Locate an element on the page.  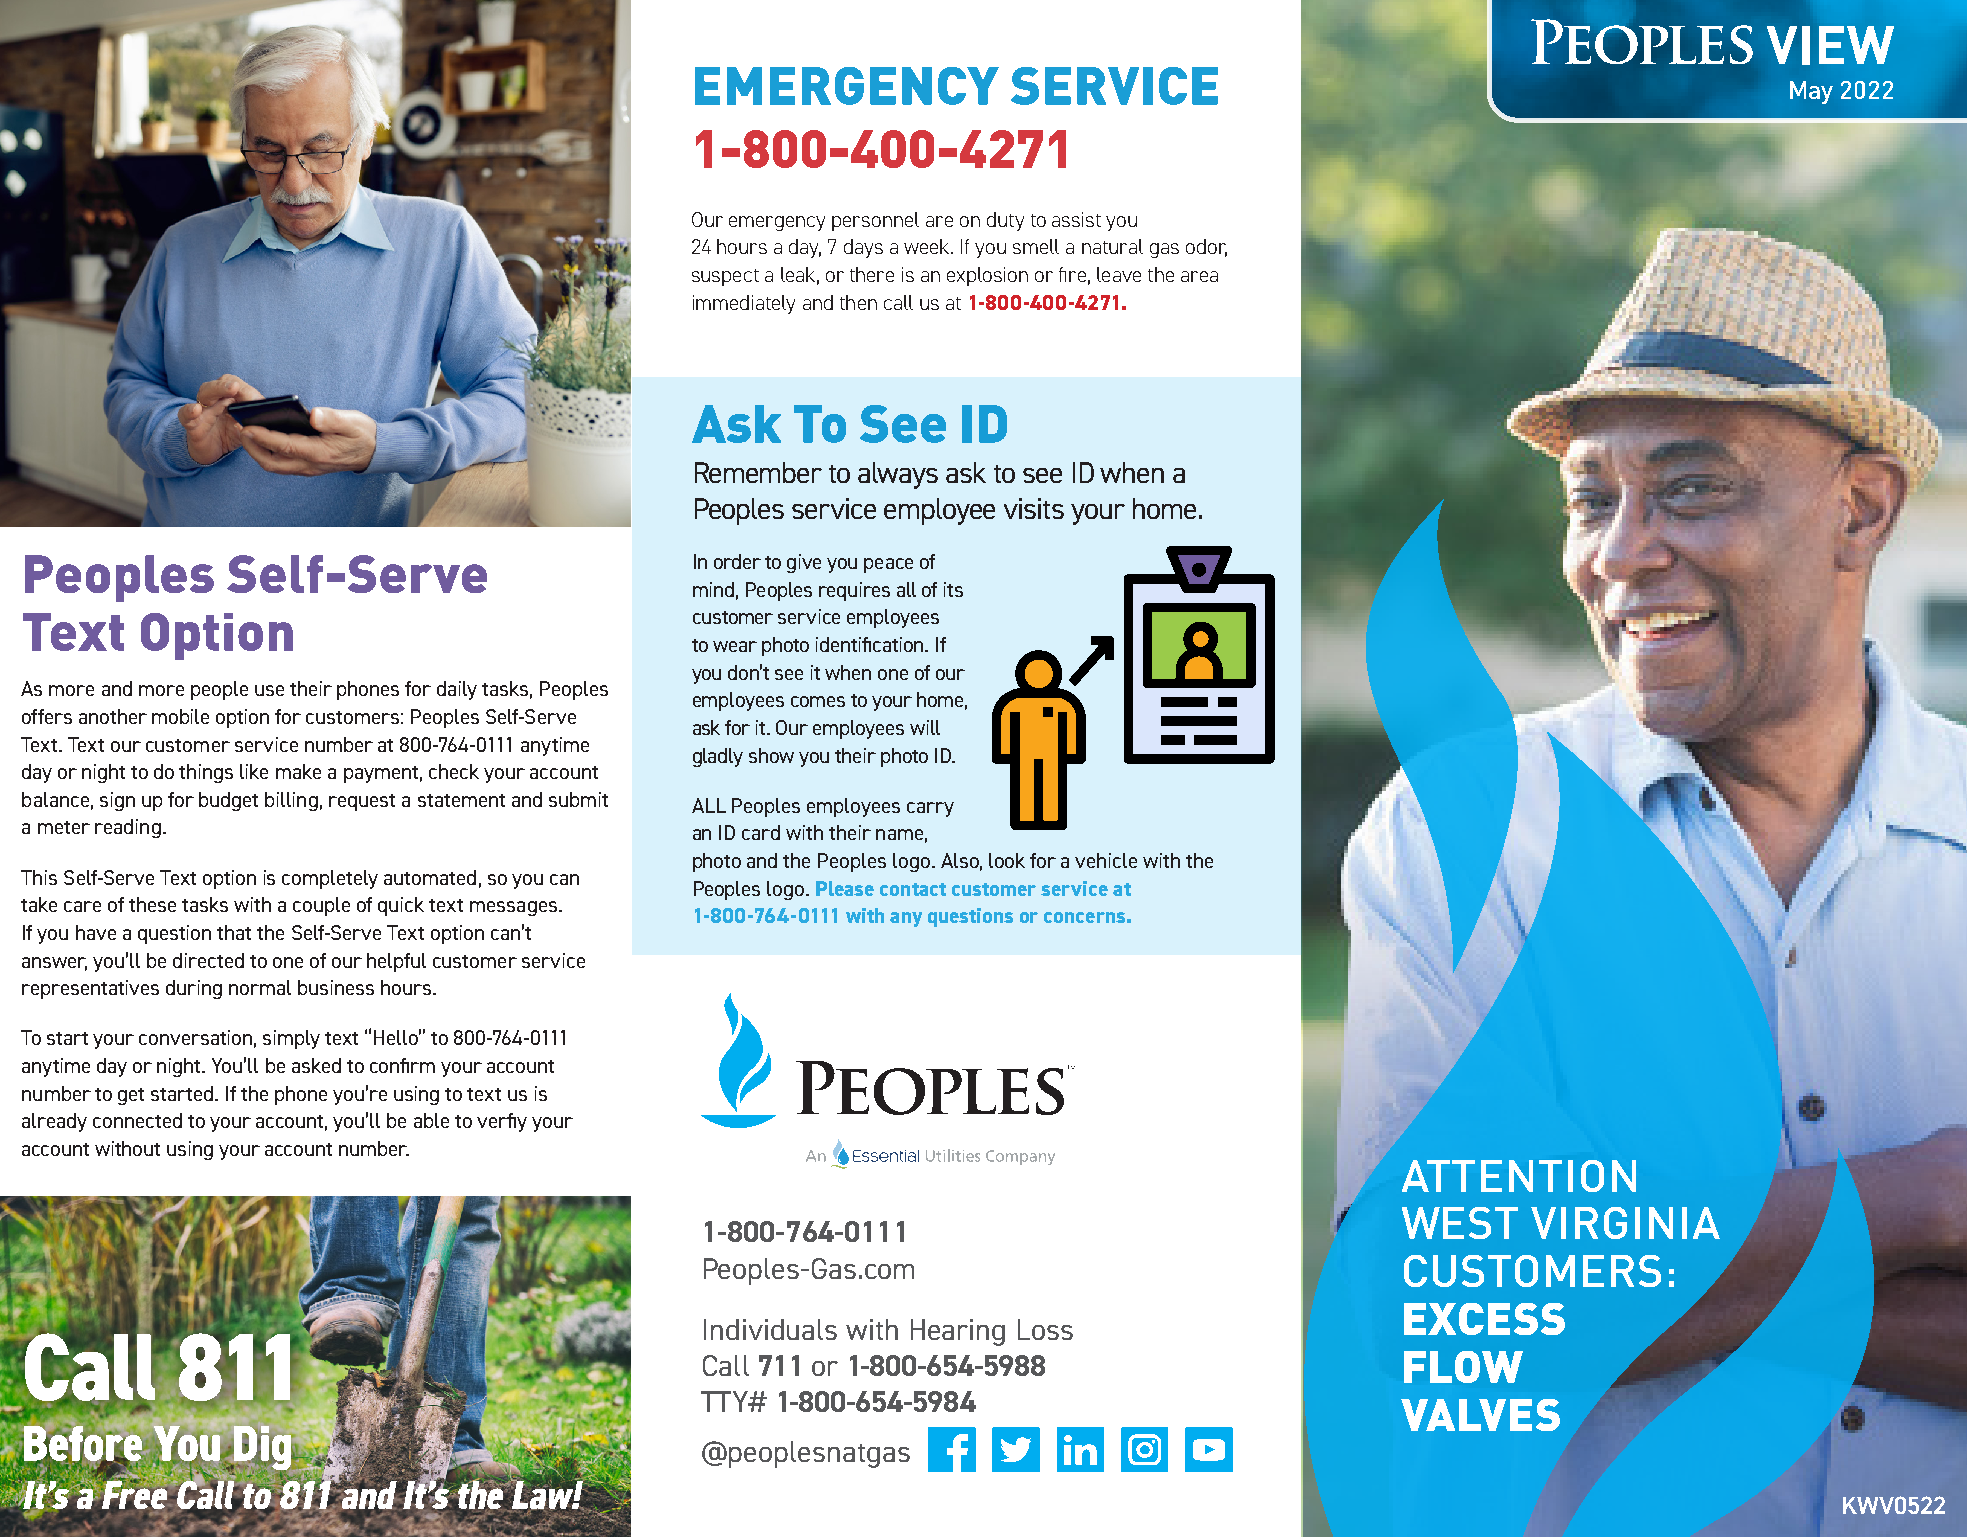
ATTENTION is located at coordinates (1519, 1176).
